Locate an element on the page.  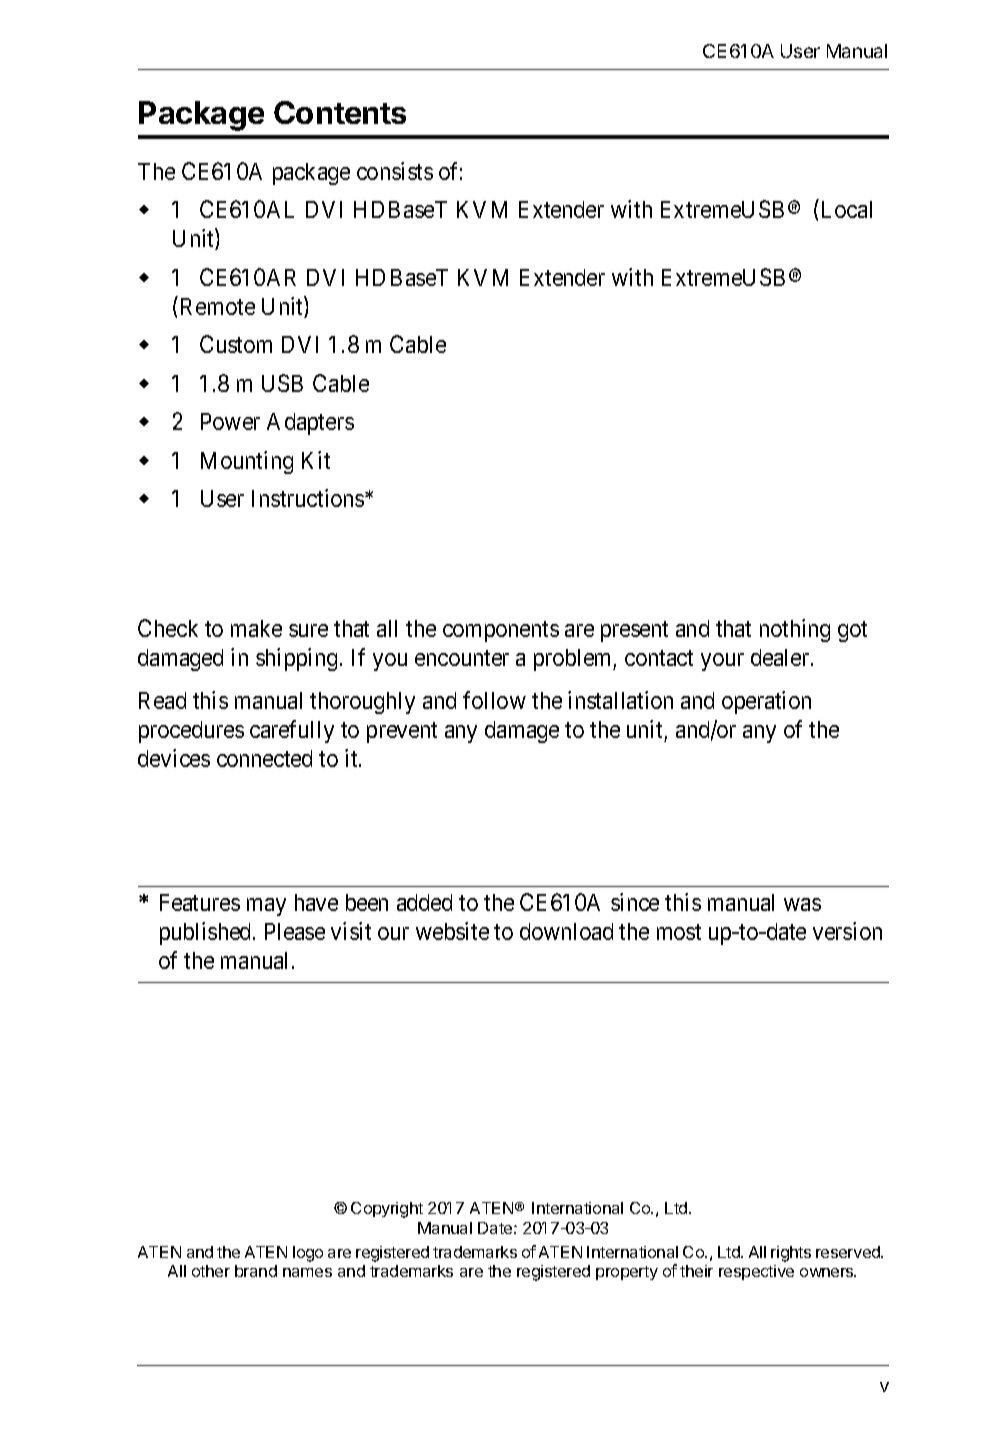
brand is located at coordinates (256, 1271).
